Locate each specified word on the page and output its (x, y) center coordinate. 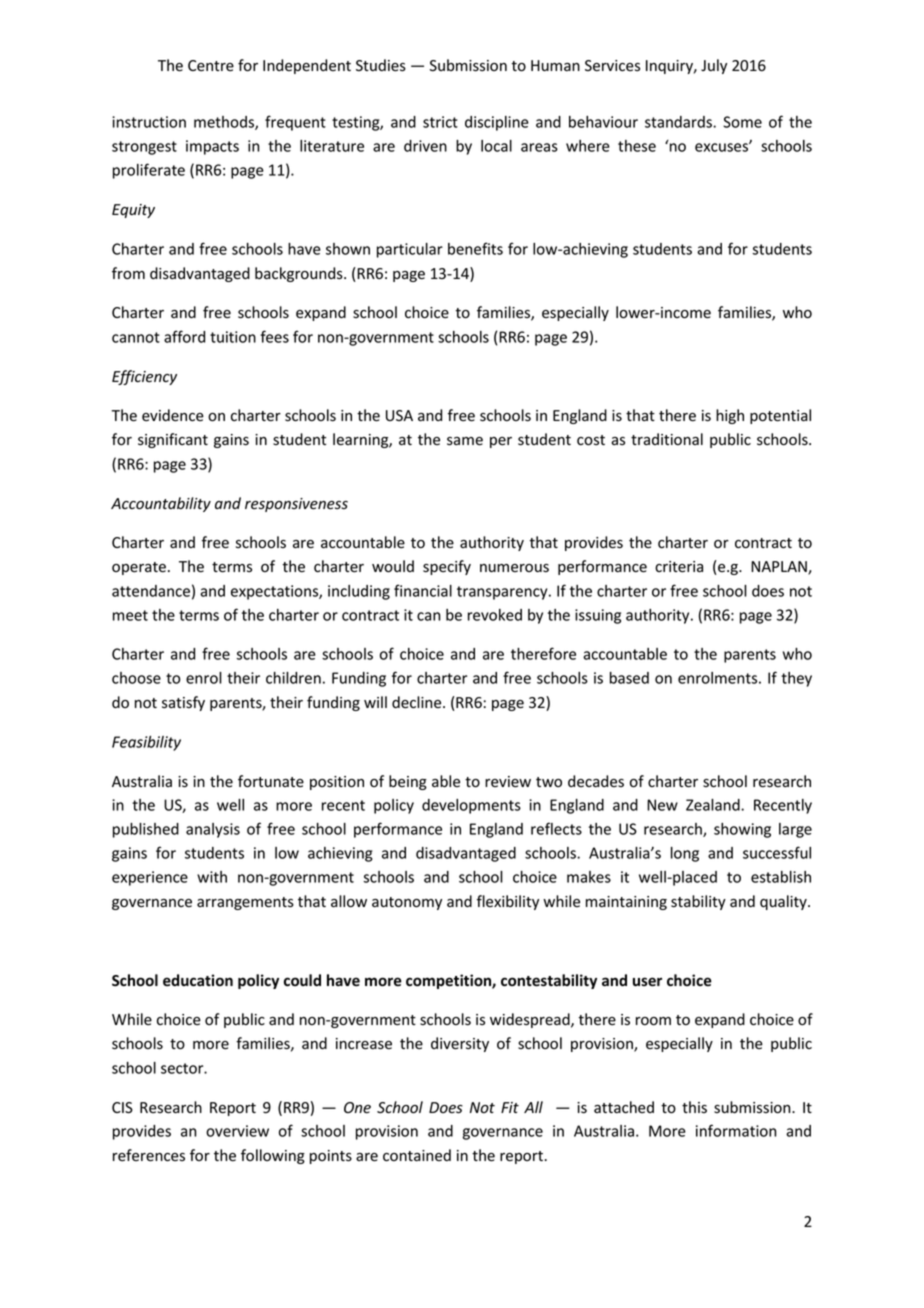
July (714, 66)
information (736, 1130)
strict (440, 122)
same (465, 441)
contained (417, 1155)
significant (173, 440)
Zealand (714, 805)
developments (471, 806)
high (730, 416)
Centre (211, 66)
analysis (213, 830)
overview (237, 1131)
